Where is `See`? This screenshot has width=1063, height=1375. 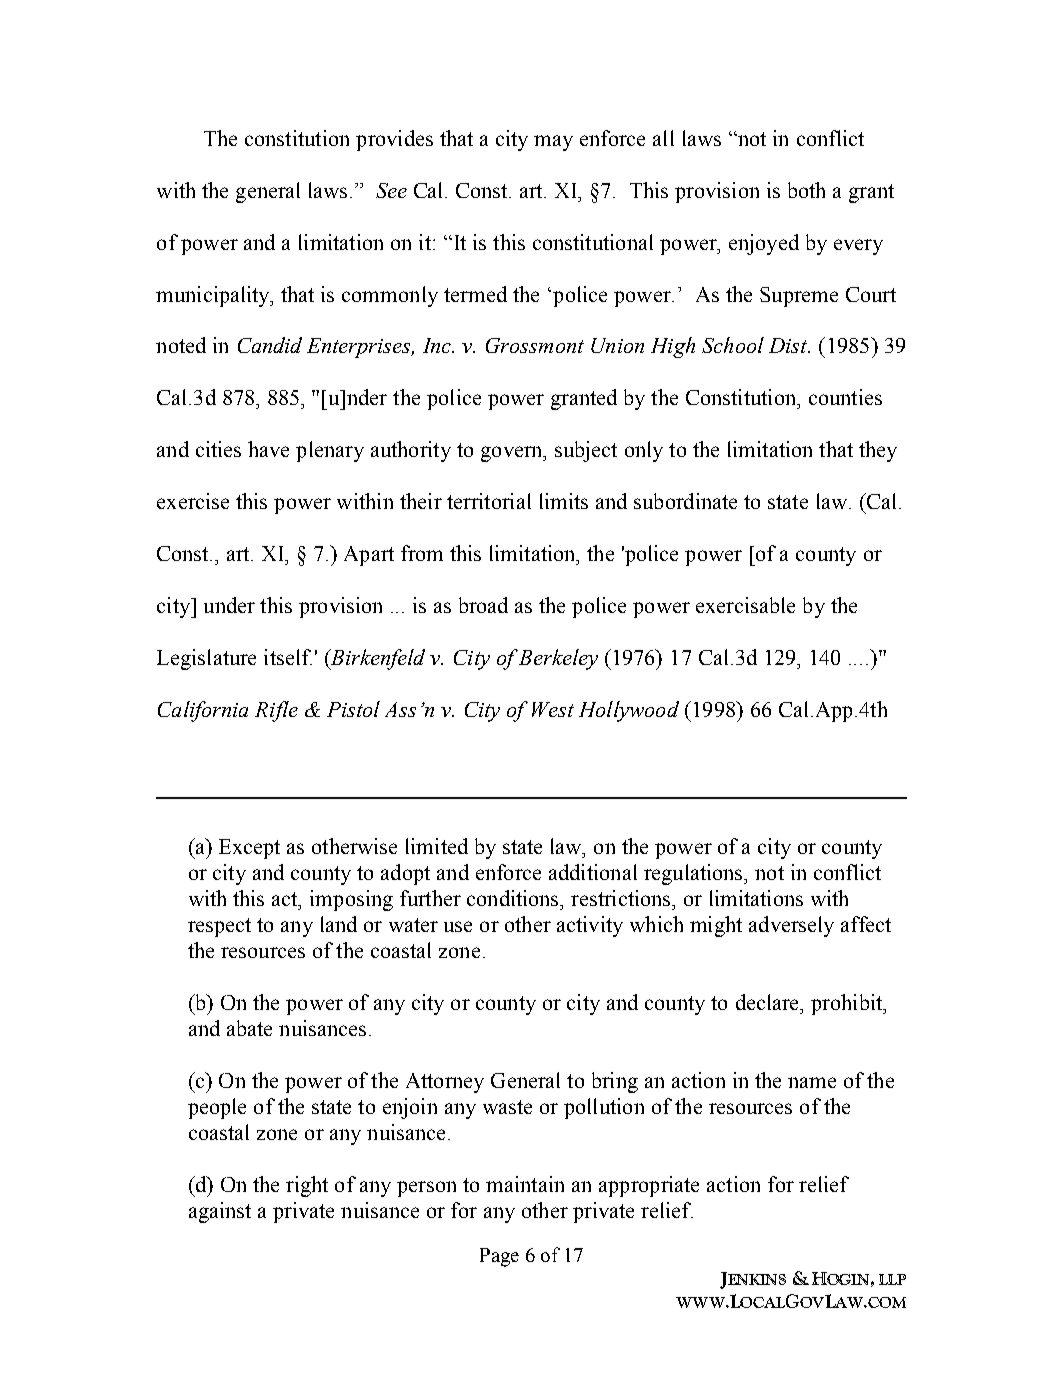 See is located at coordinates (391, 190).
